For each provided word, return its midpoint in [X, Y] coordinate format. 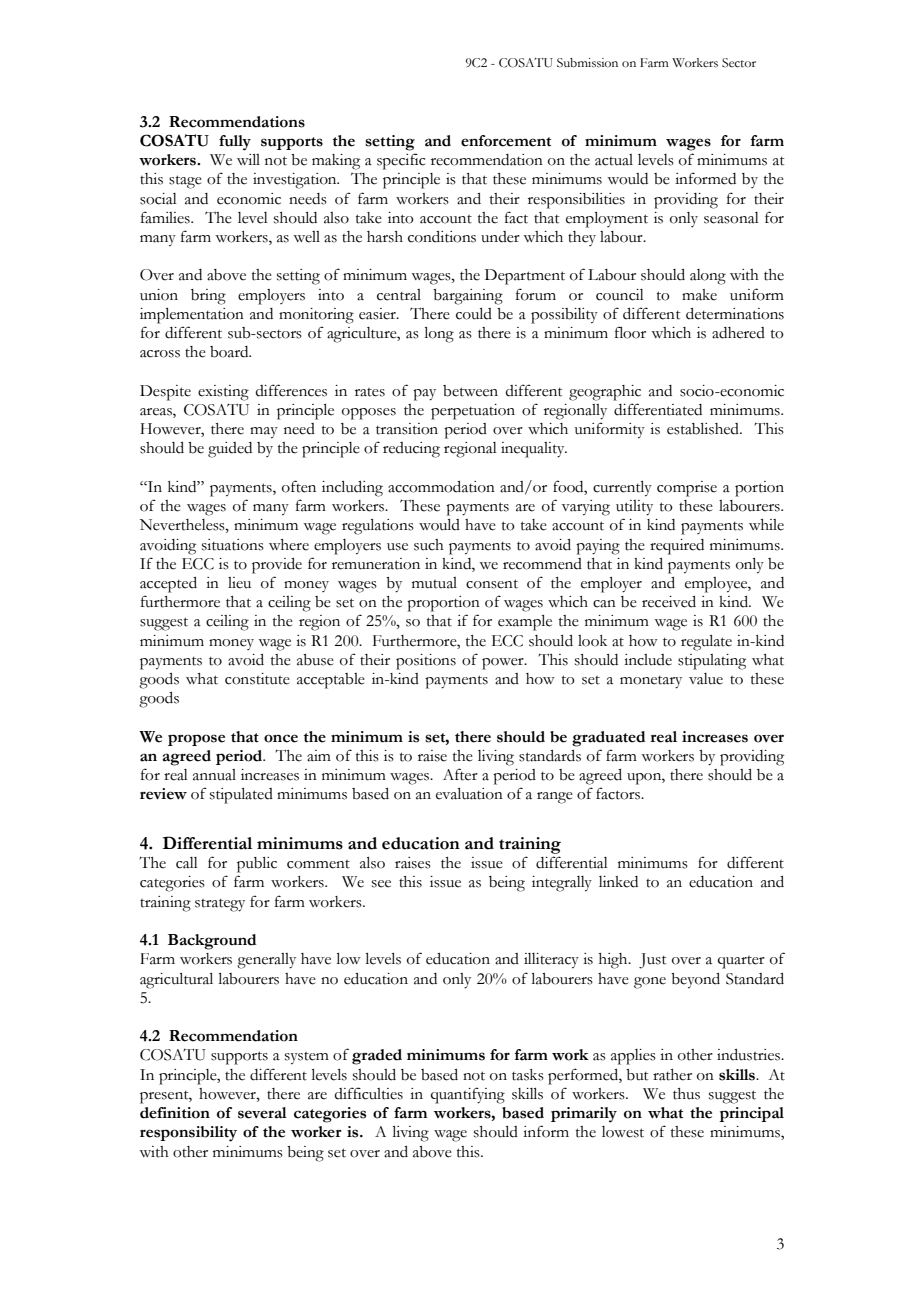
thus [686, 1094]
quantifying [468, 1095]
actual [614, 160]
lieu [239, 583]
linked [618, 882]
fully [235, 143]
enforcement [506, 141]
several [262, 1113]
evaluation [469, 794]
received [669, 602]
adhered [738, 333]
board [230, 352]
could [474, 314]
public [257, 865]
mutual [434, 583]
